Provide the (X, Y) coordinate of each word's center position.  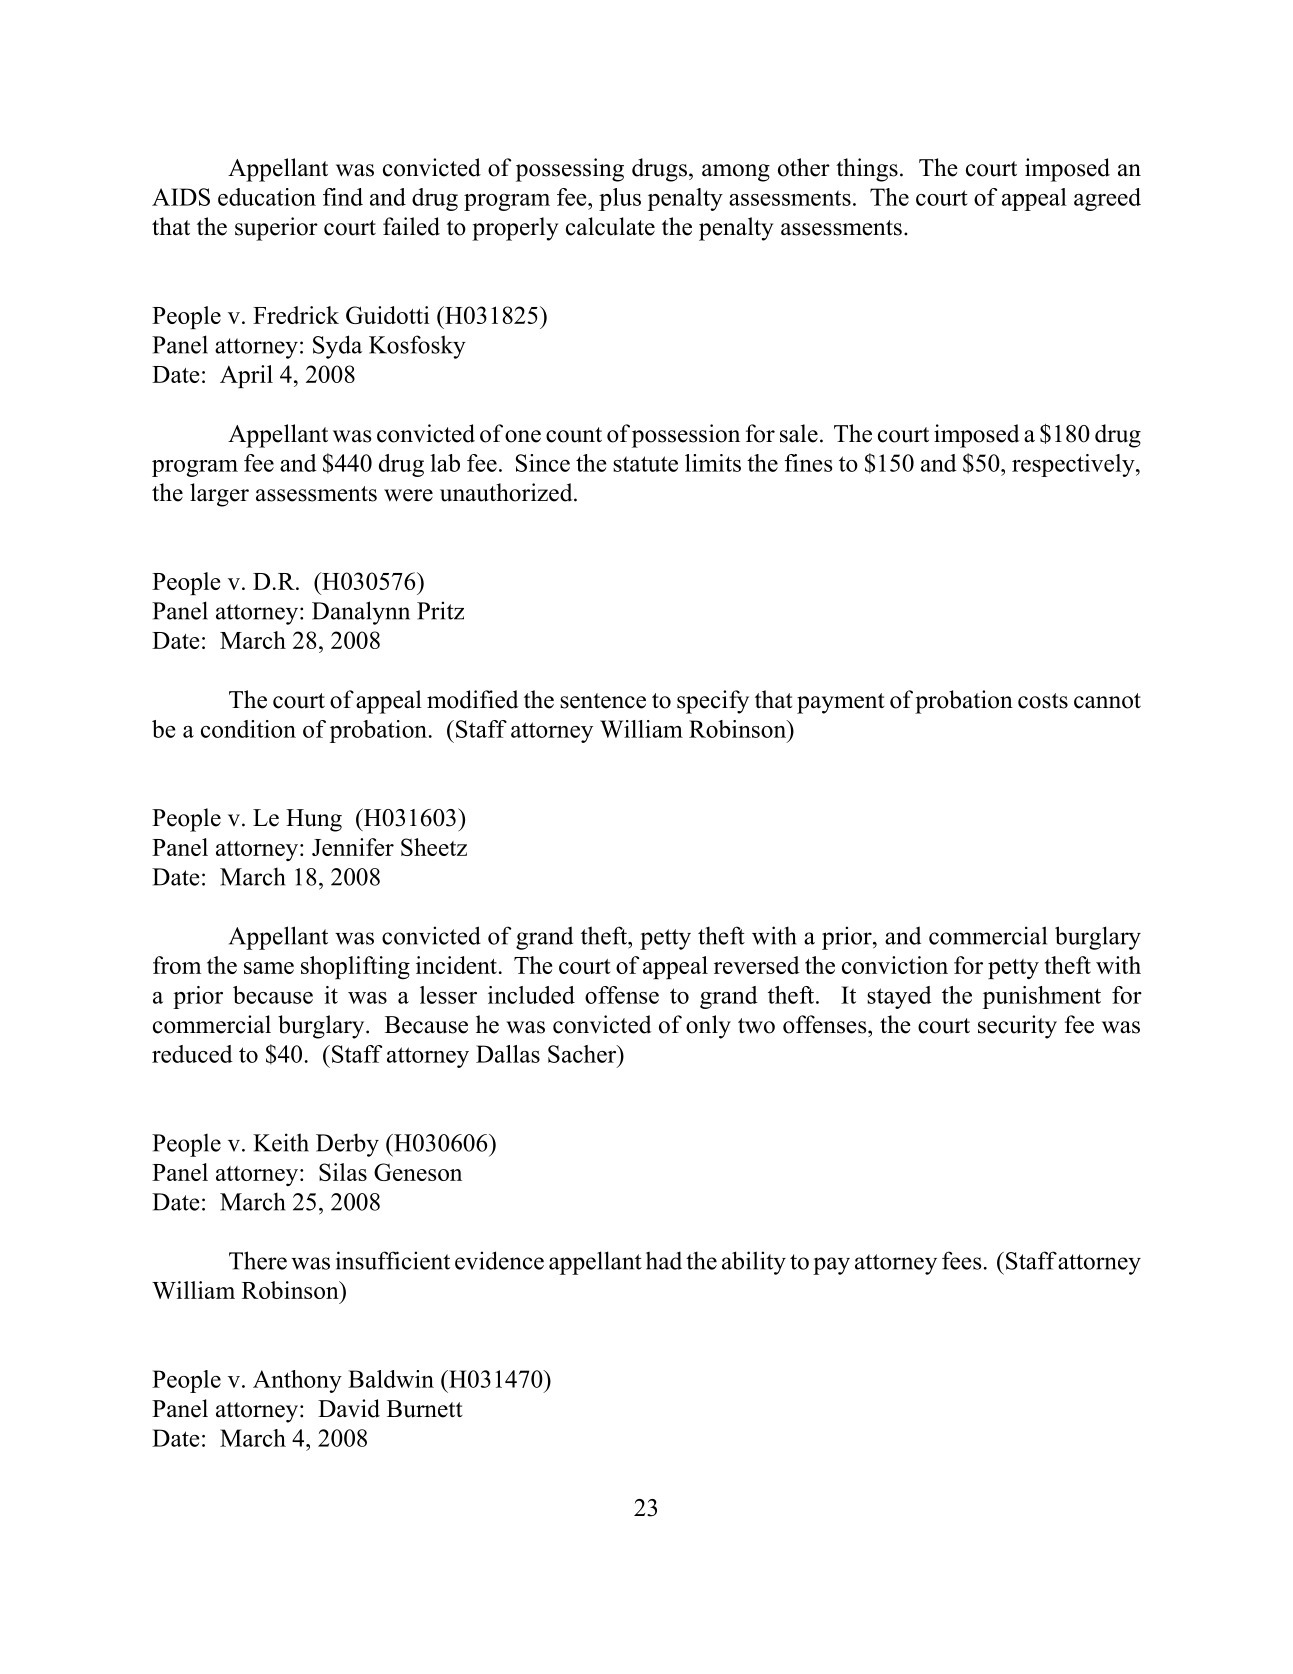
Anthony (297, 1381)
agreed (1107, 199)
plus (620, 199)
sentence (603, 701)
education (267, 197)
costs (1043, 701)
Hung (314, 820)
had (664, 1260)
